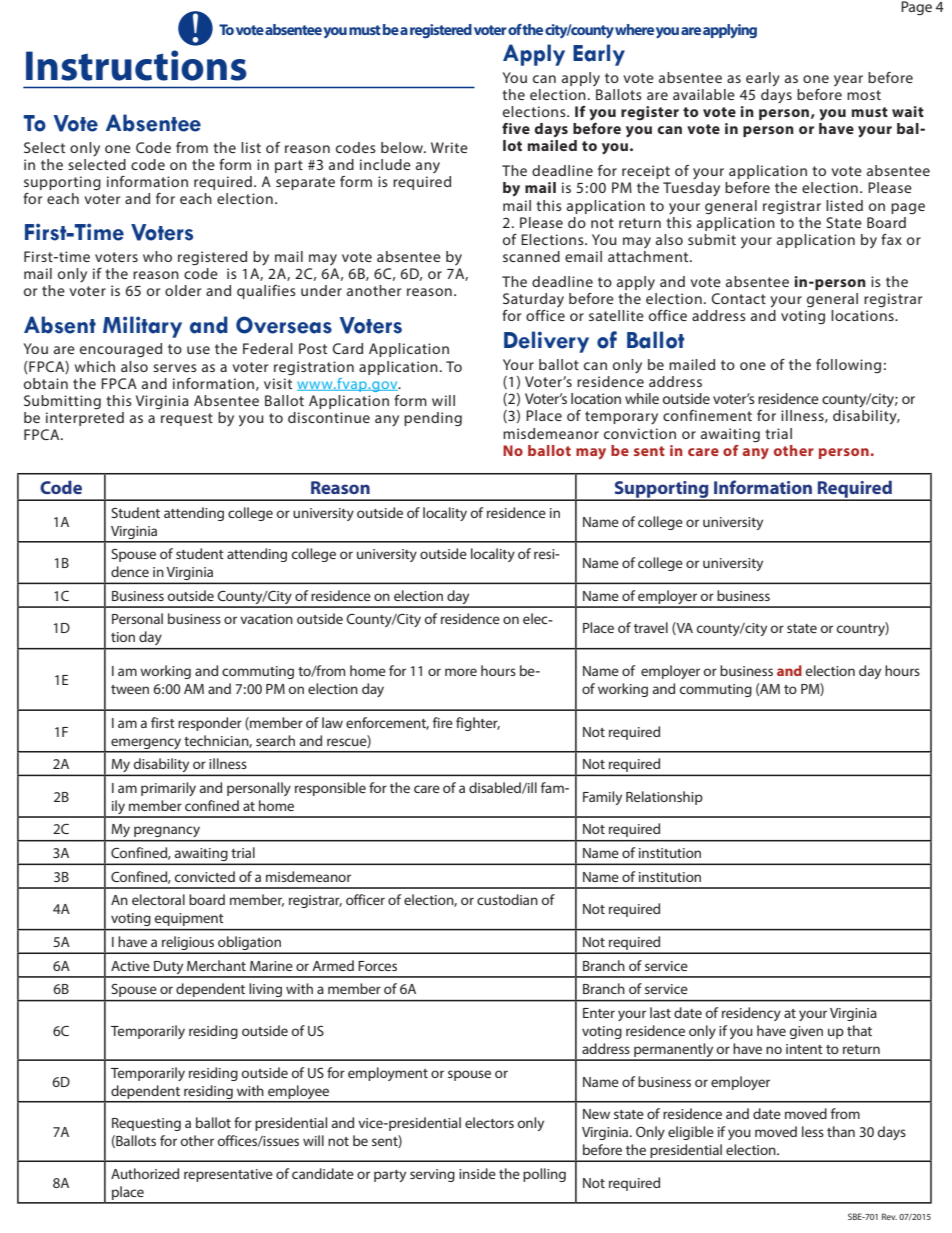 This screenshot has height=1233, width=952. Describe the element at coordinates (848, 80) in the screenshot. I see `year` at that location.
